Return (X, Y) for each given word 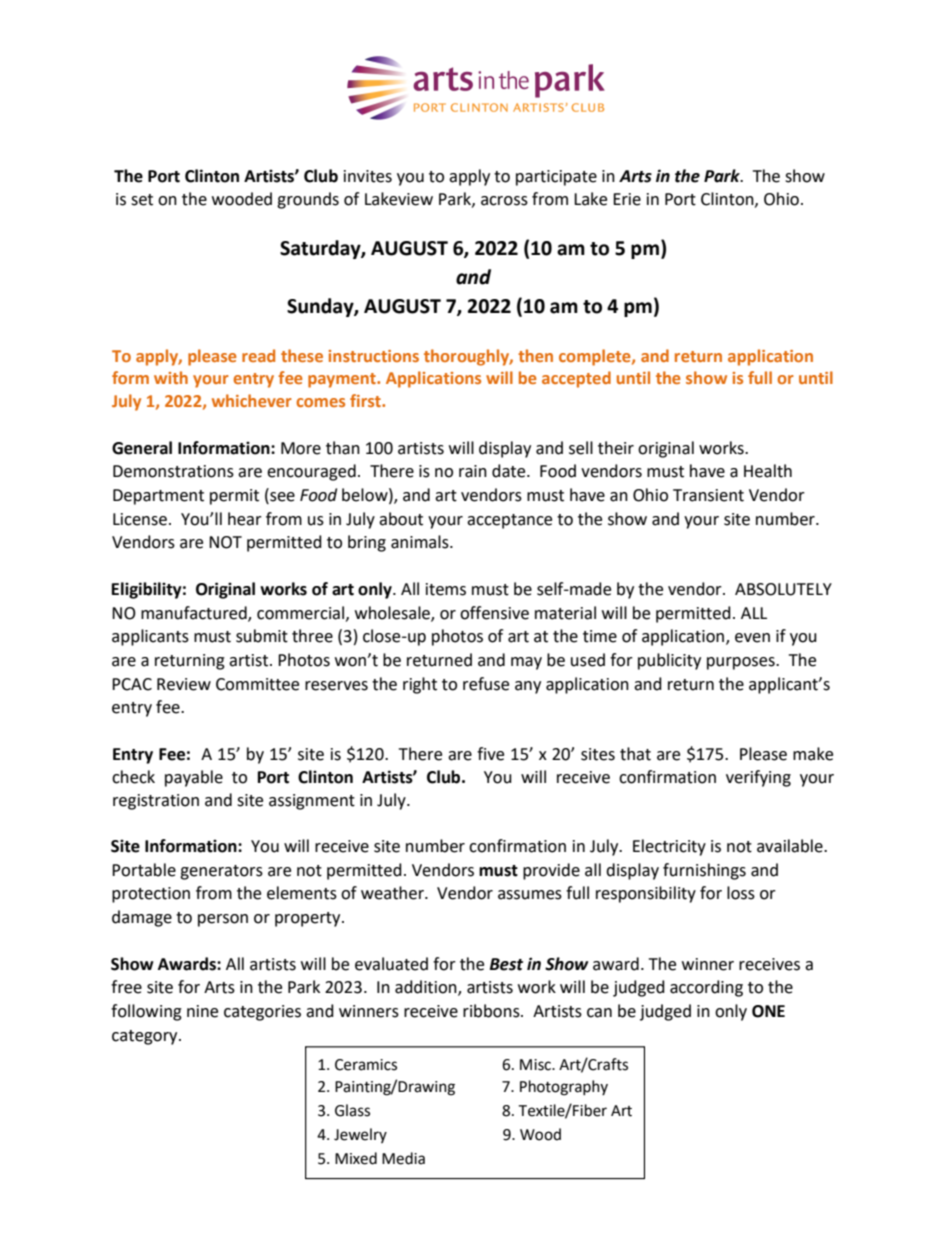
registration (156, 802)
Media (403, 1158)
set (142, 200)
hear (245, 519)
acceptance (509, 521)
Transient (708, 495)
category (146, 1037)
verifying (758, 778)
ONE (768, 1011)
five (490, 754)
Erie (627, 199)
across (504, 201)
